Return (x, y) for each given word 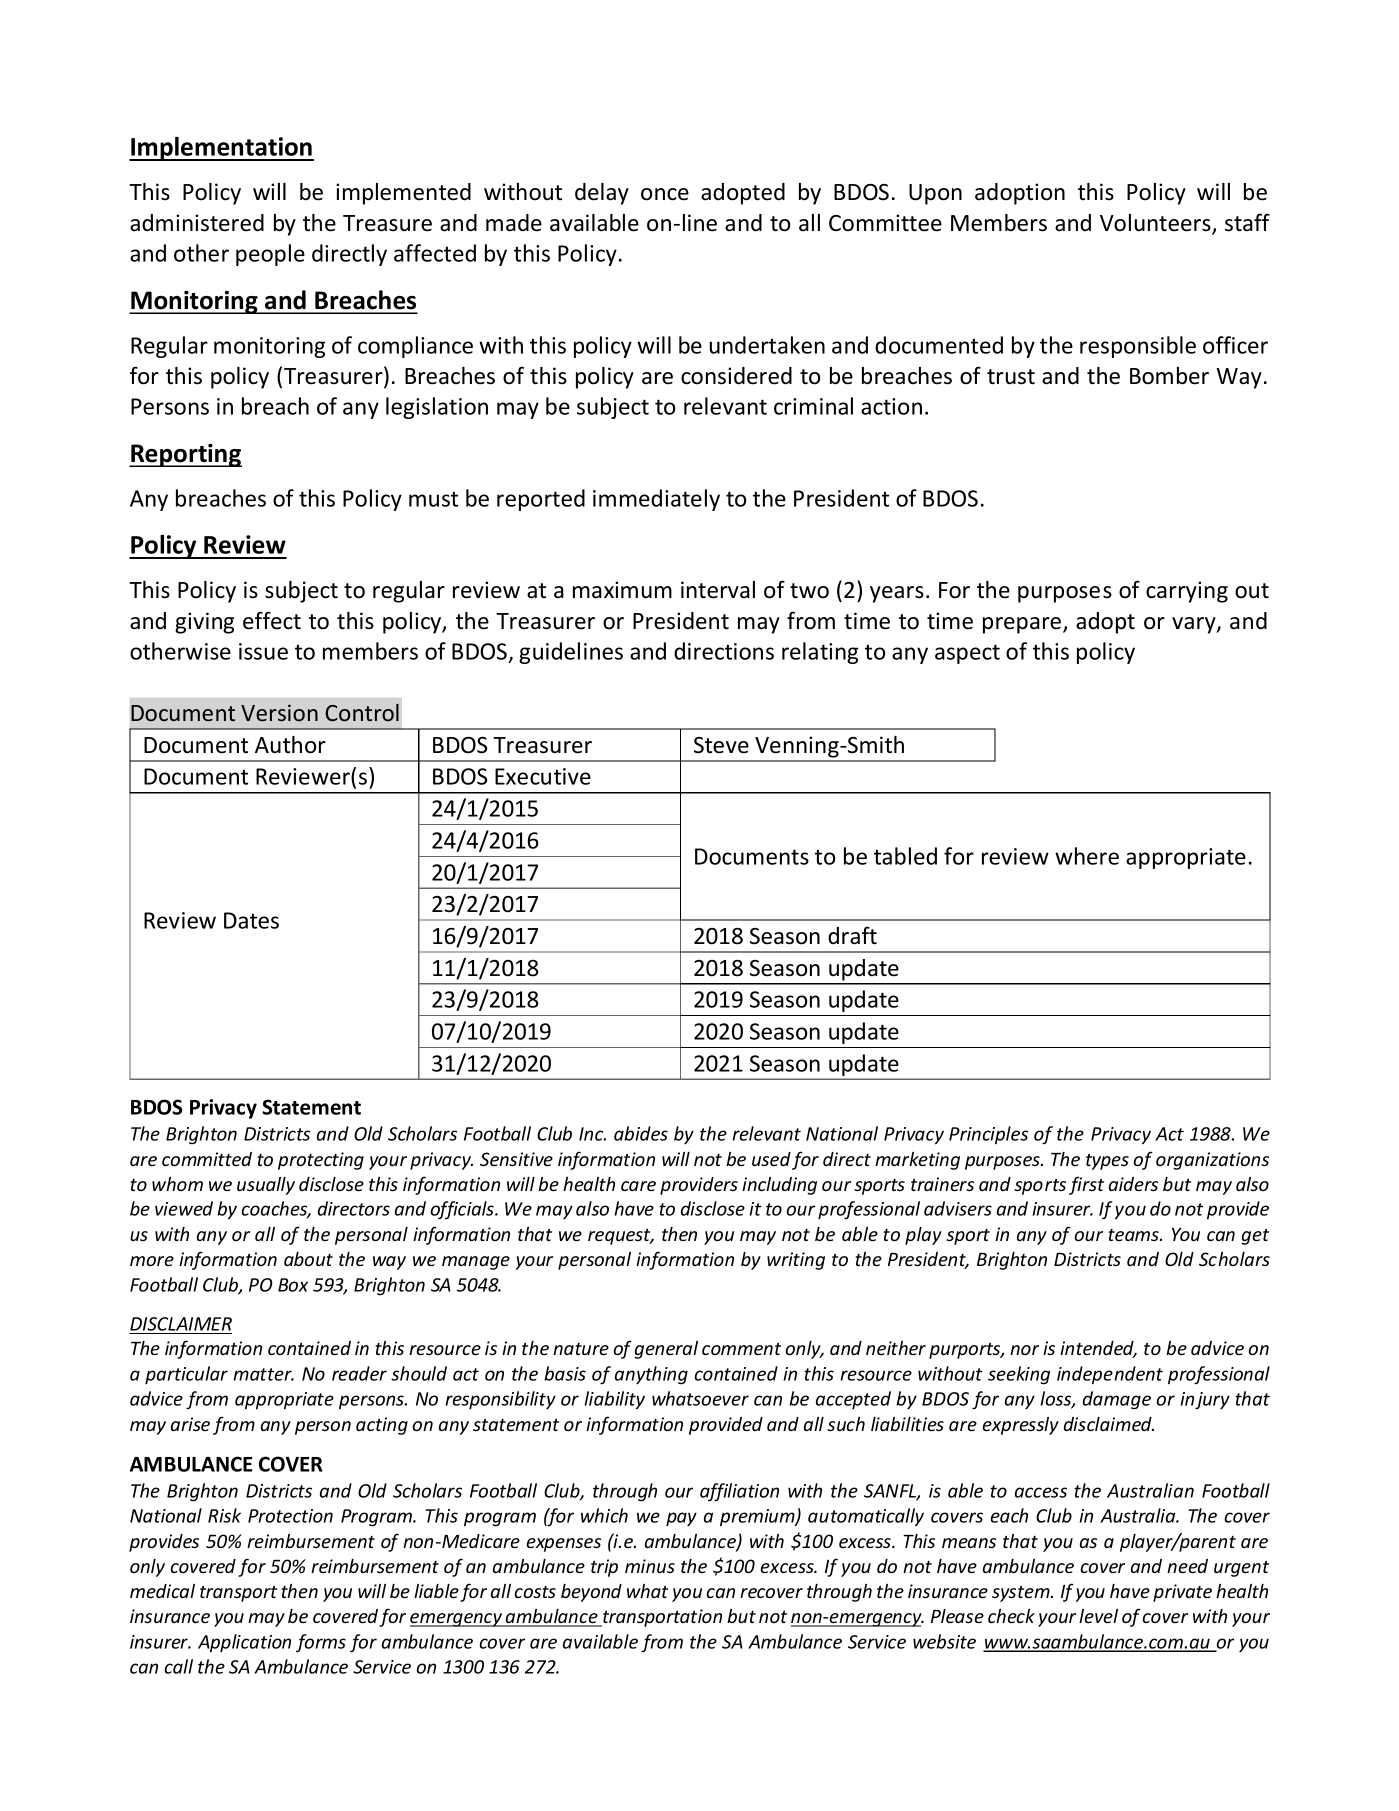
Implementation (221, 149)
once (665, 194)
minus (650, 1566)
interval (718, 590)
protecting (321, 1161)
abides (641, 1133)
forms (321, 1643)
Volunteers (1156, 224)
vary (1195, 625)
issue (263, 651)
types (1107, 1162)
